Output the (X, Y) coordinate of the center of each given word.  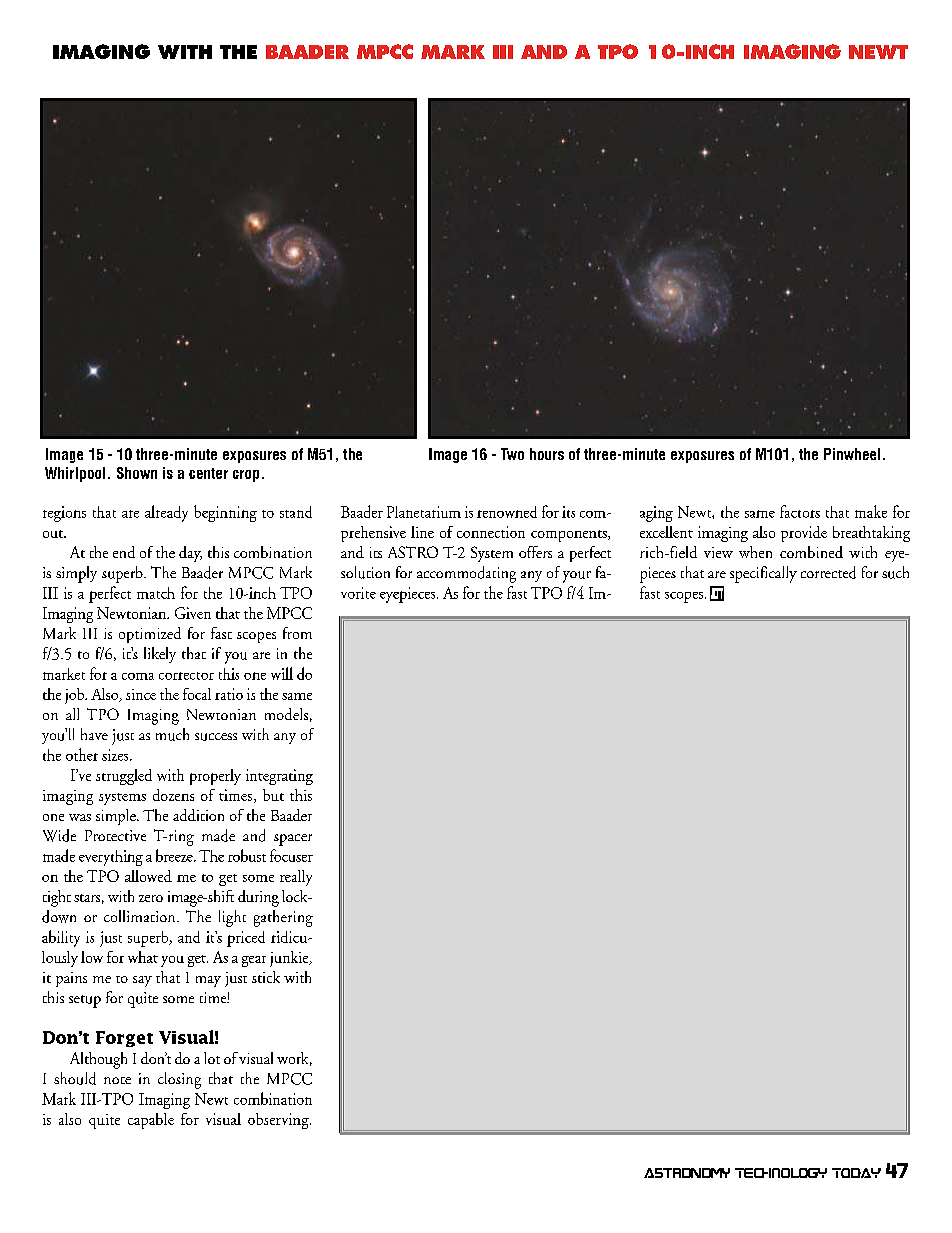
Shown (137, 473)
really (296, 878)
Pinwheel (852, 454)
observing (279, 1121)
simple (117, 817)
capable (151, 1121)
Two (512, 454)
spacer (293, 840)
